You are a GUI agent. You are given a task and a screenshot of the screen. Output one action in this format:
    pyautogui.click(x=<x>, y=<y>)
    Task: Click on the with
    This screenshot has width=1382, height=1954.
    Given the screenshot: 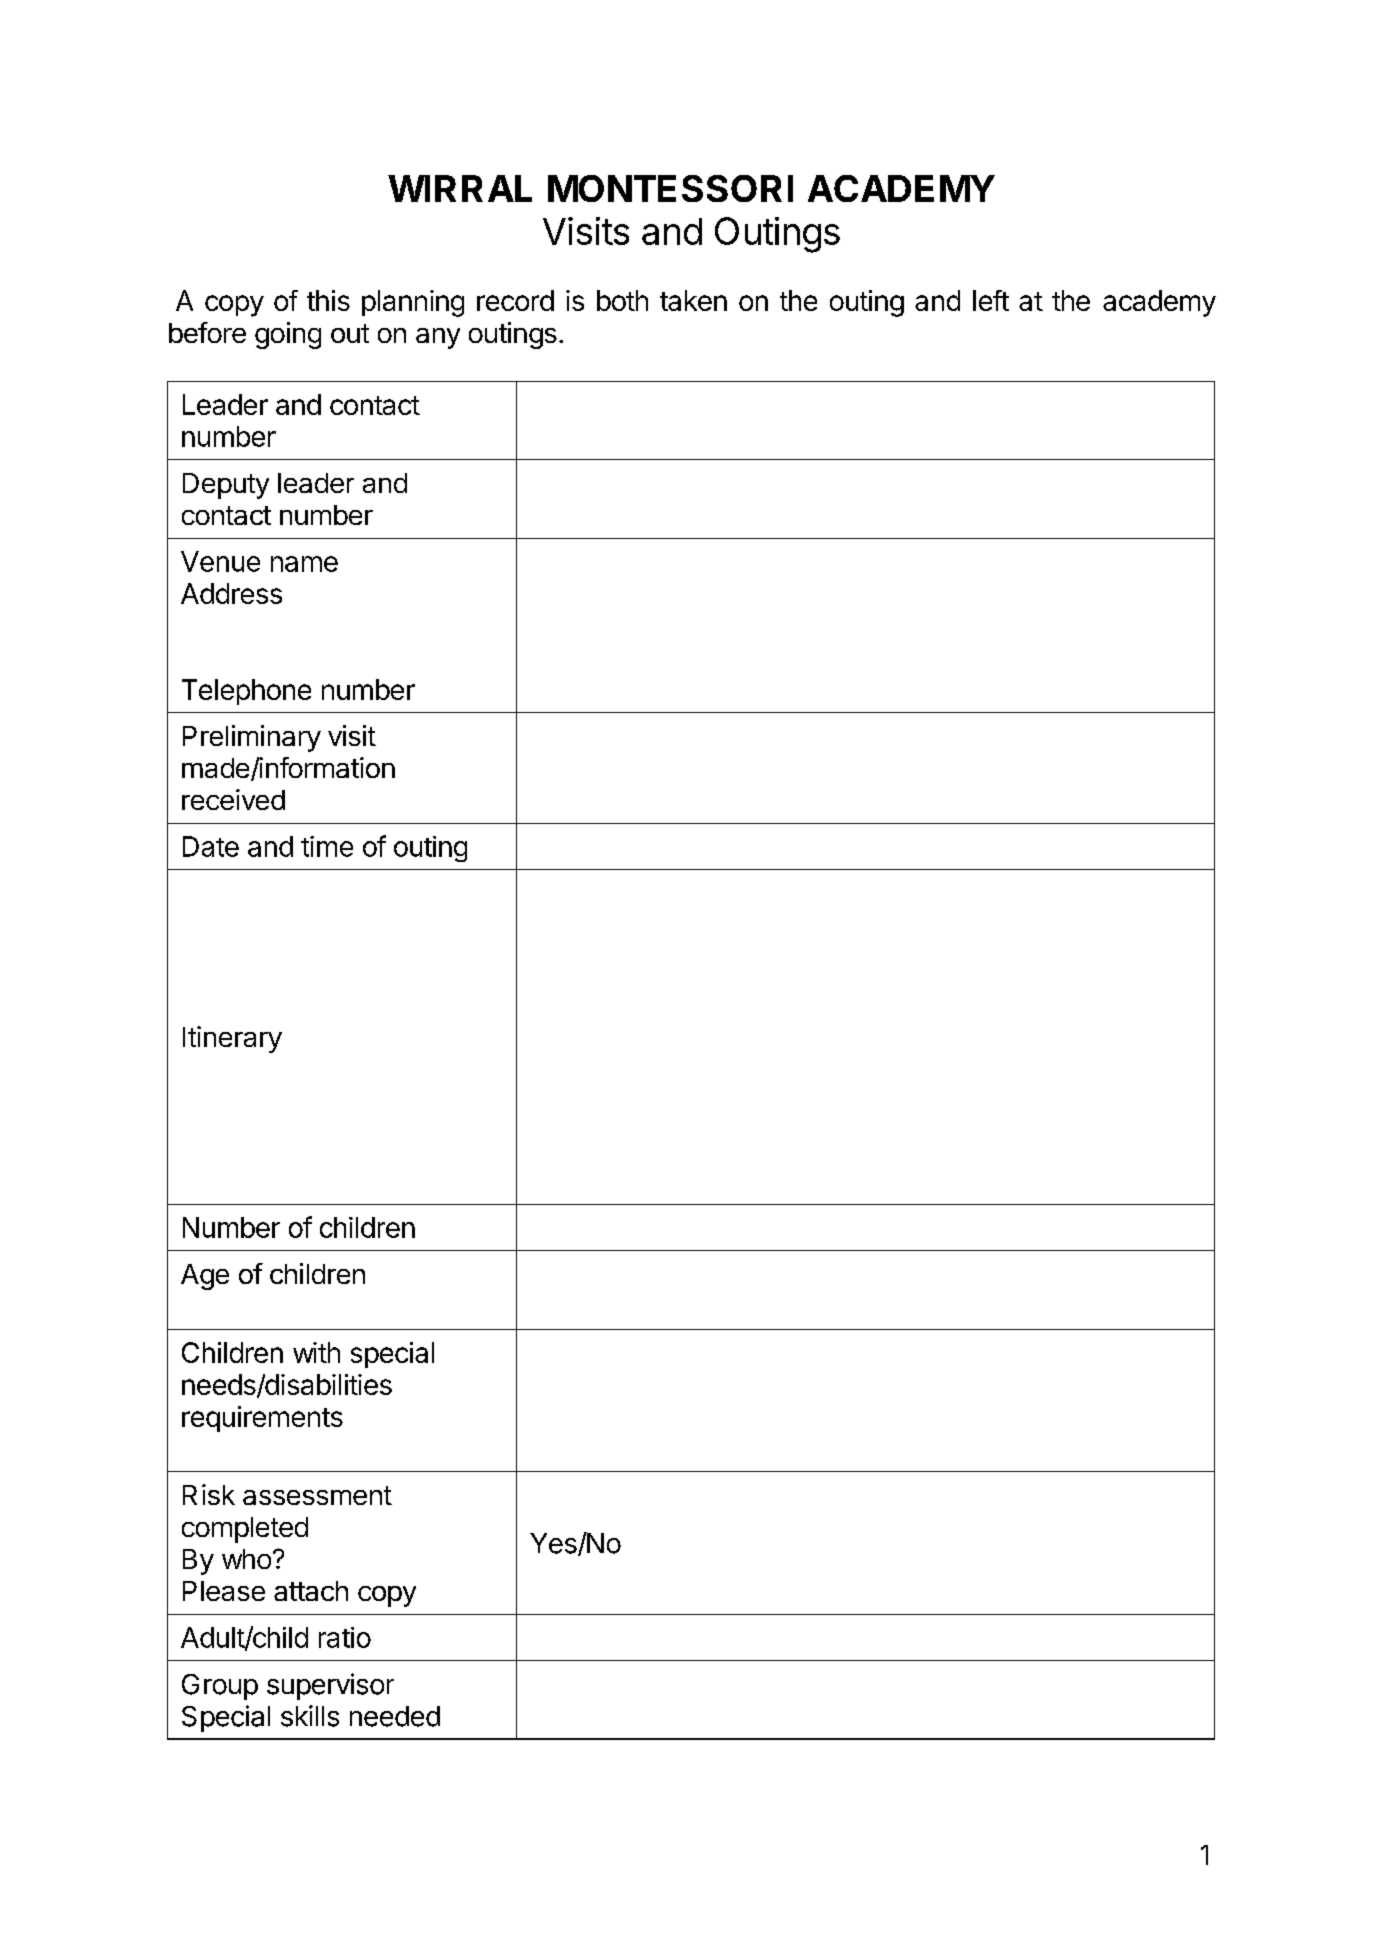 What is the action you would take?
    pyautogui.click(x=316, y=1352)
